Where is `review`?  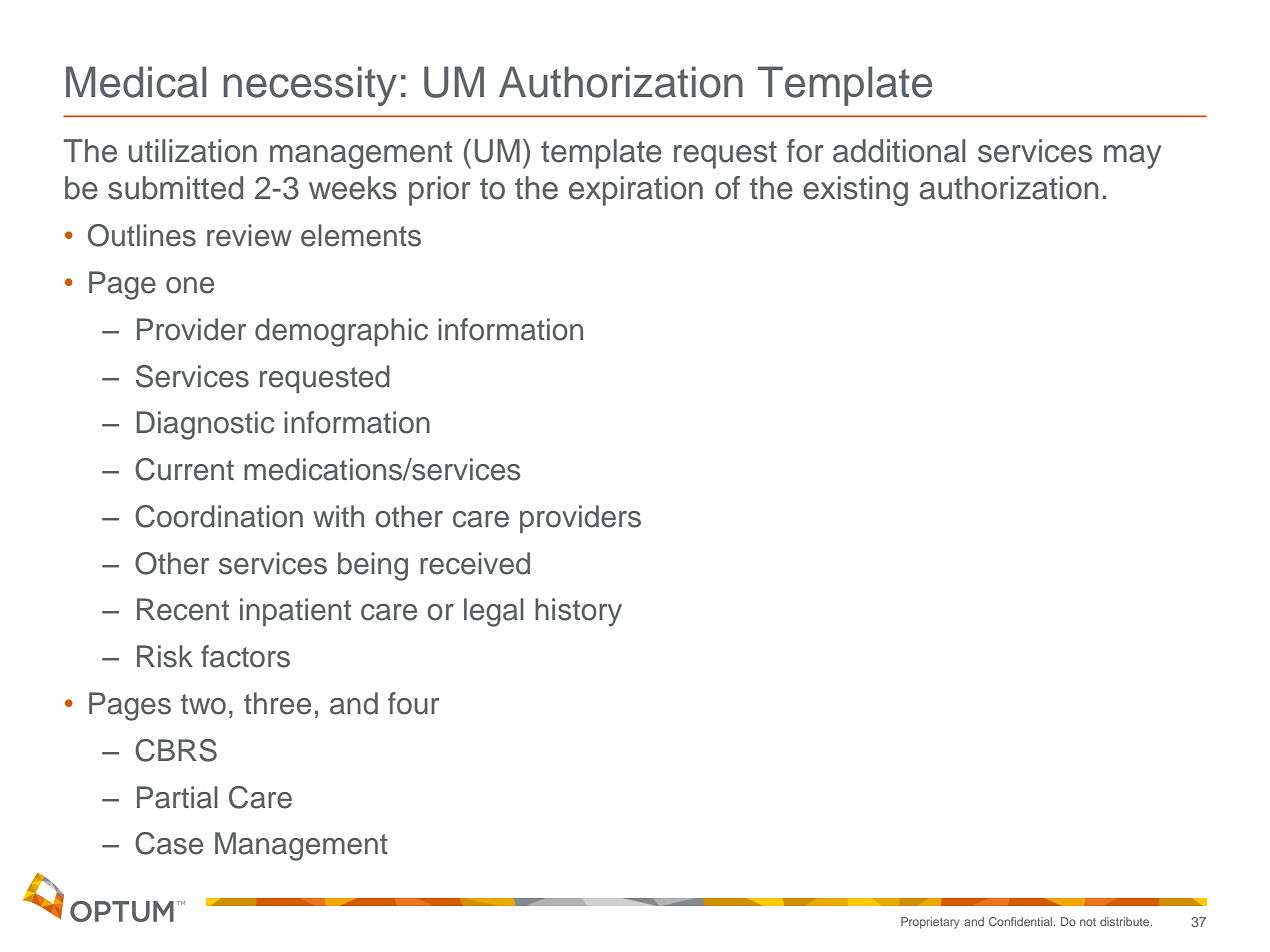 review is located at coordinates (249, 235).
